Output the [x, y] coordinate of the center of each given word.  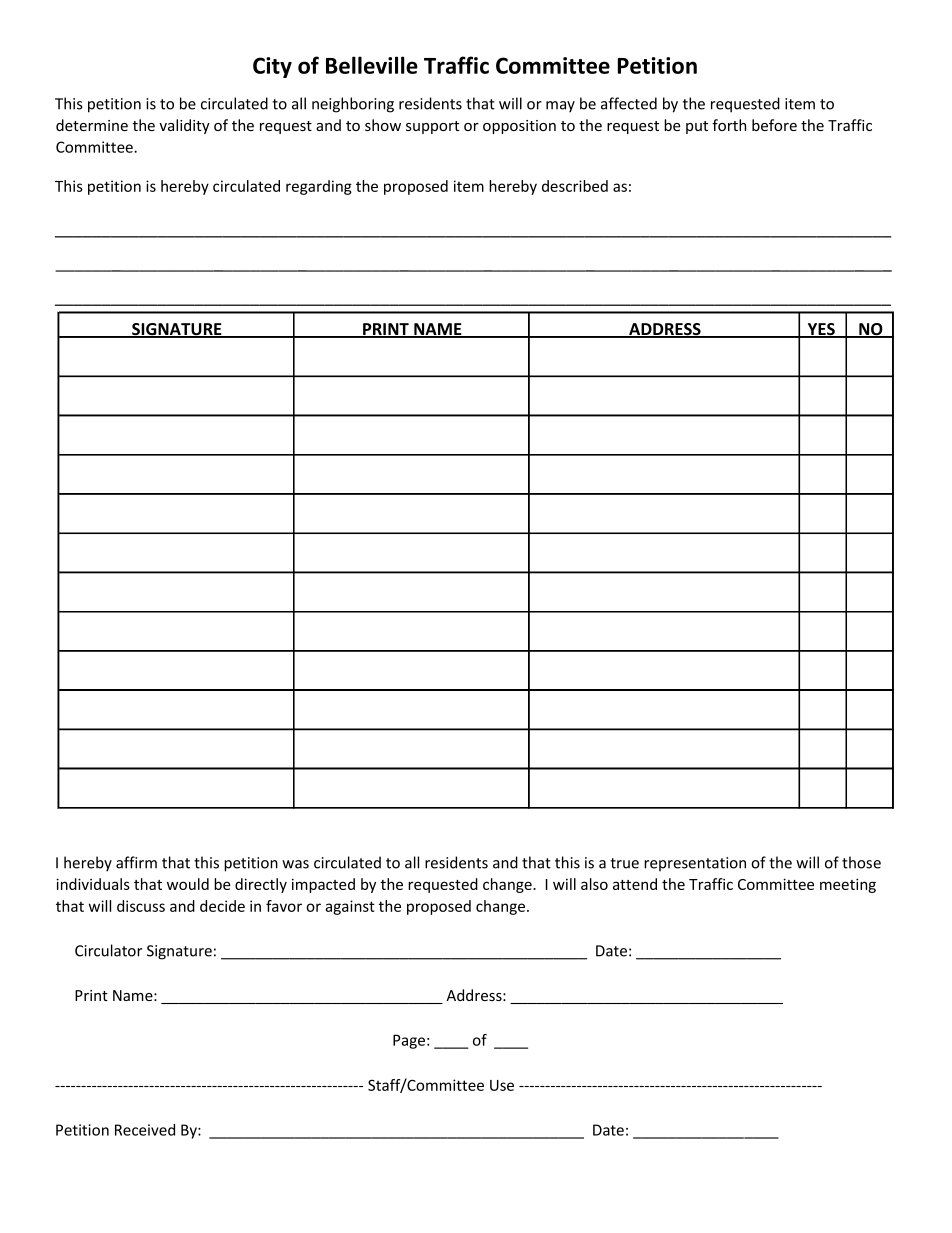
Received [145, 1130]
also [594, 884]
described [575, 186]
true [624, 863]
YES [821, 330]
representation [695, 864]
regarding [319, 187]
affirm [136, 862]
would [188, 884]
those [861, 862]
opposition [519, 127]
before [774, 125]
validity [184, 126]
